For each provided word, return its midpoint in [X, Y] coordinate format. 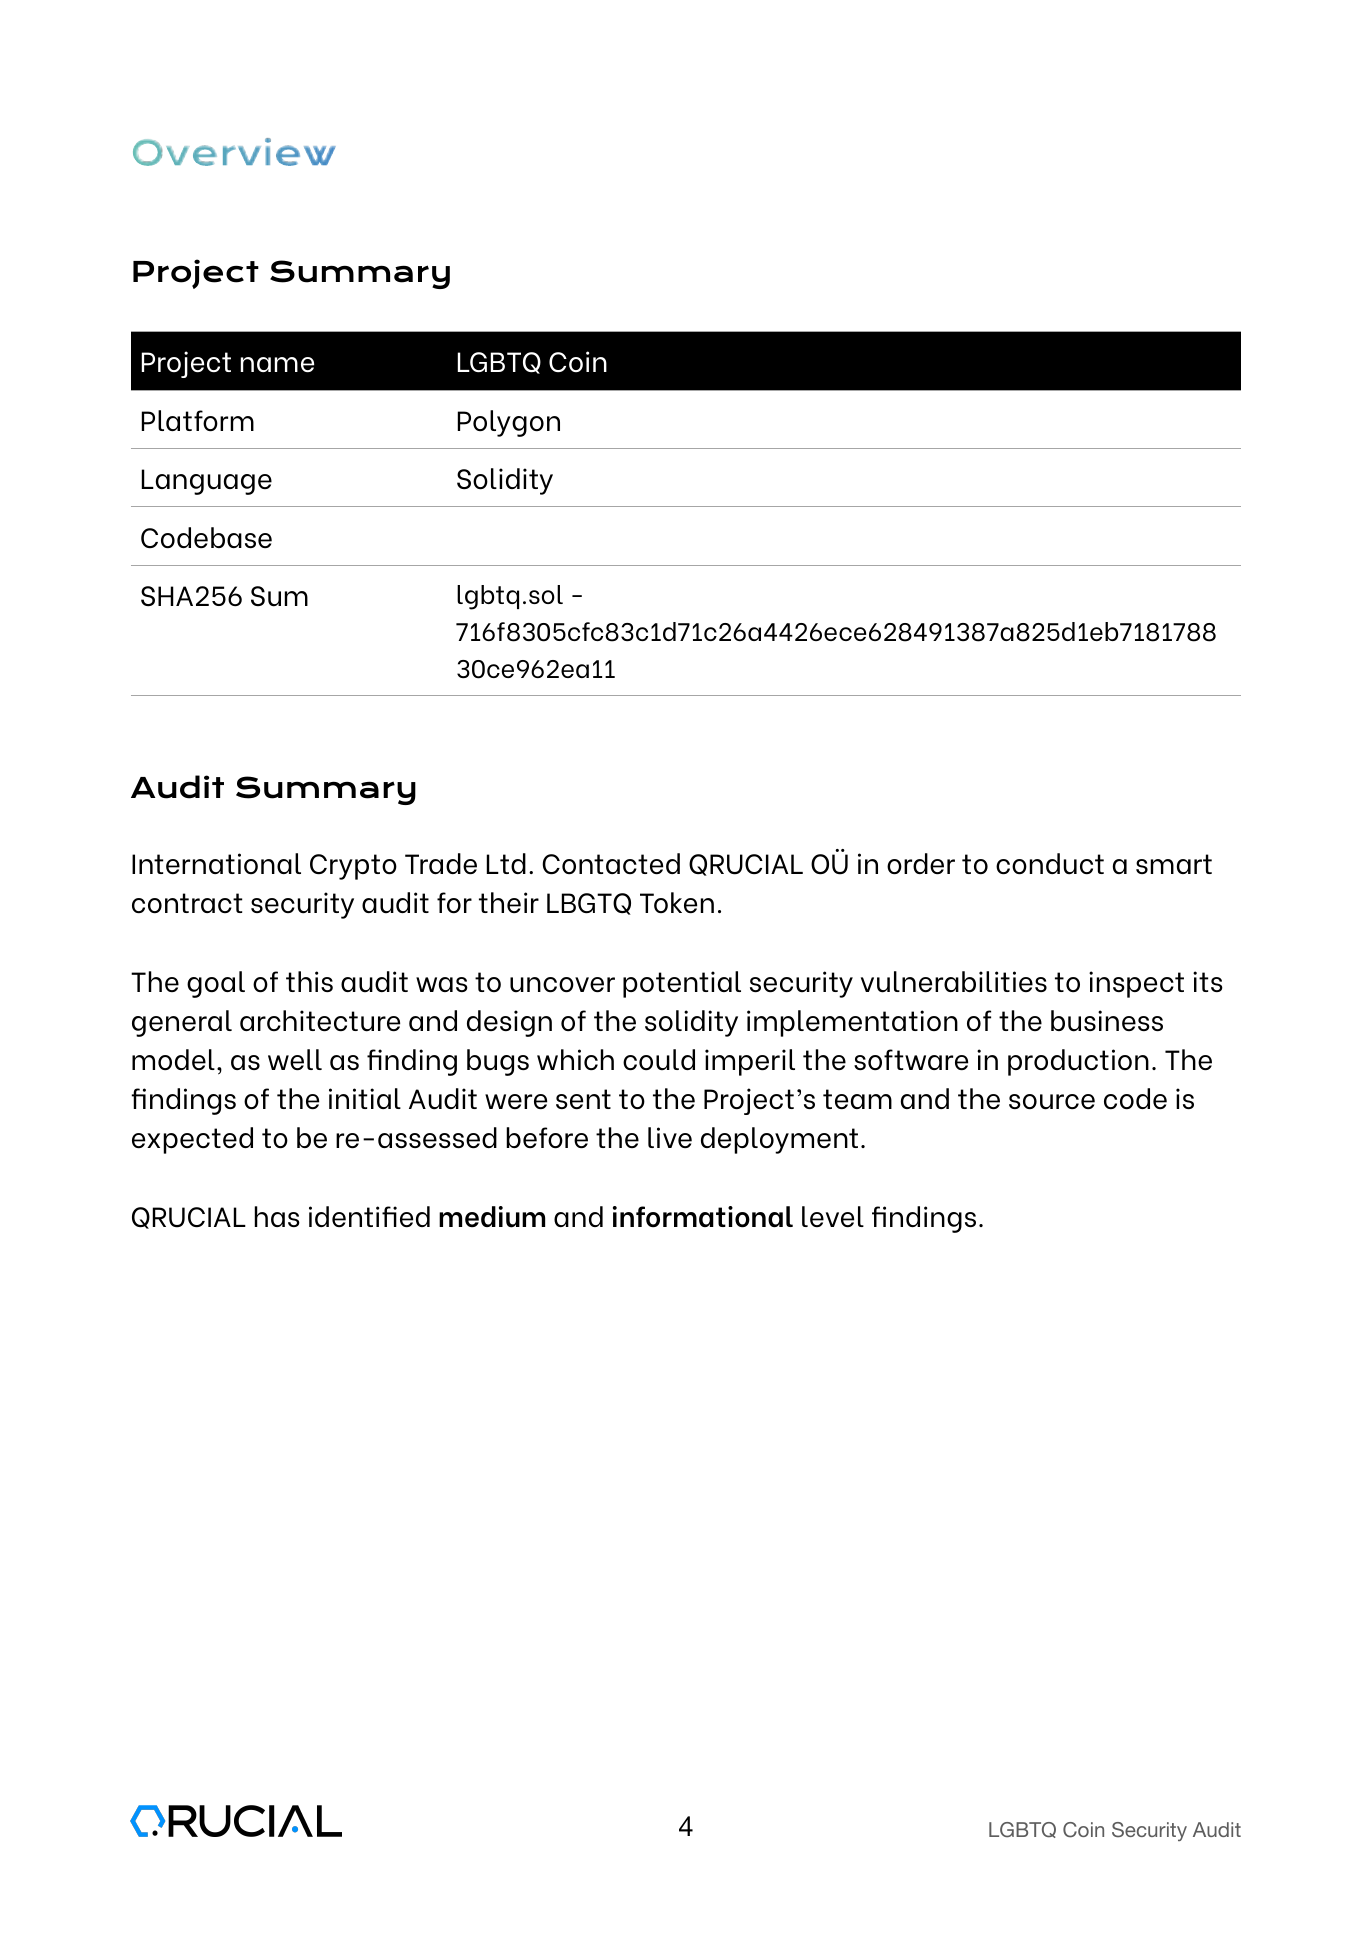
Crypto [353, 867]
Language [207, 482]
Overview [234, 152]
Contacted [611, 863]
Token [677, 902]
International [216, 863]
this [309, 981]
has [277, 1216]
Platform [198, 420]
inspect [1136, 984]
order [921, 863]
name [277, 364]
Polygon [509, 423]
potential [682, 984]
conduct [1050, 864]
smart [1174, 864]
